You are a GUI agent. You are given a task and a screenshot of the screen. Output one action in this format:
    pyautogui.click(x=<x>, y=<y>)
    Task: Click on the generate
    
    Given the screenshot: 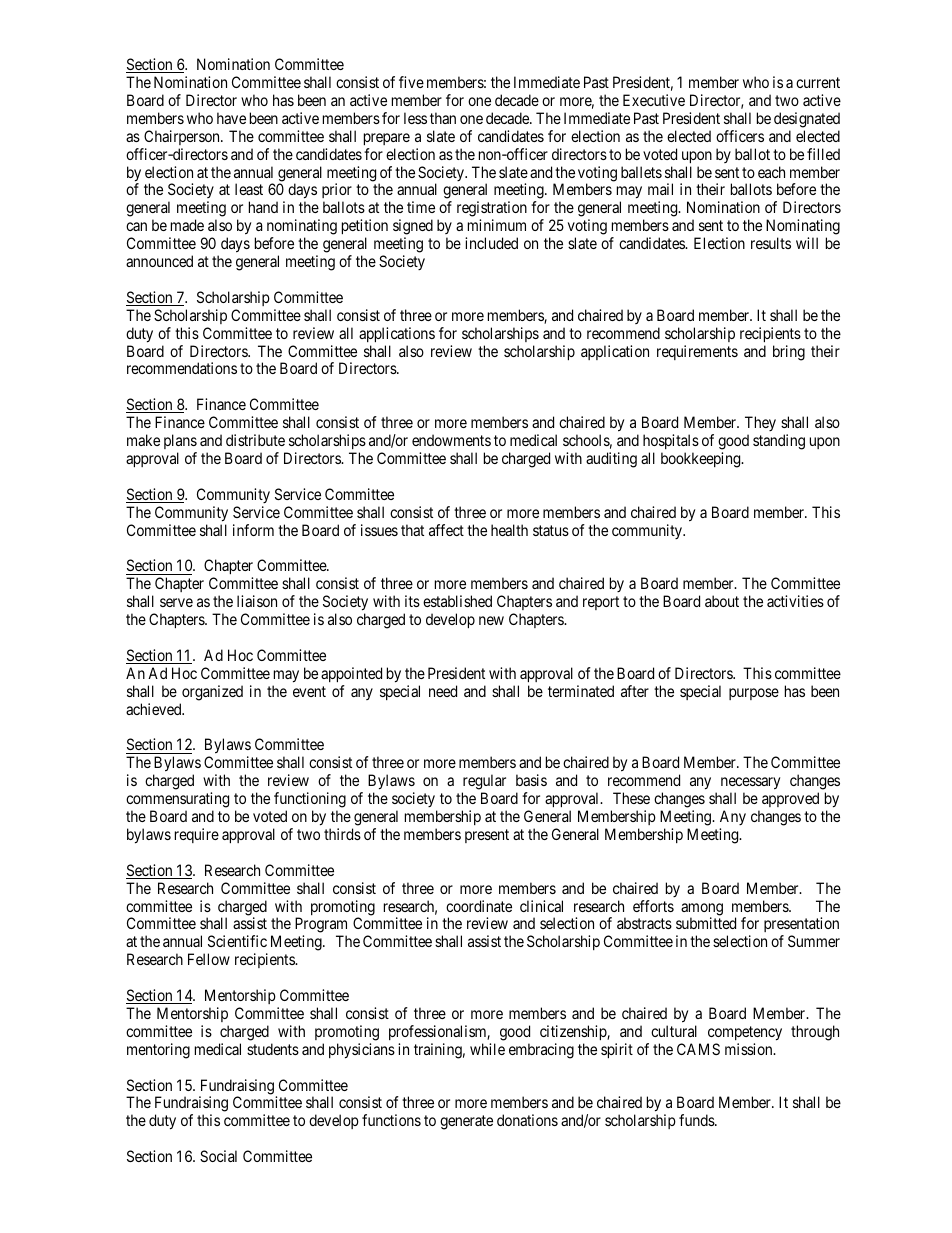 What is the action you would take?
    pyautogui.click(x=466, y=1122)
